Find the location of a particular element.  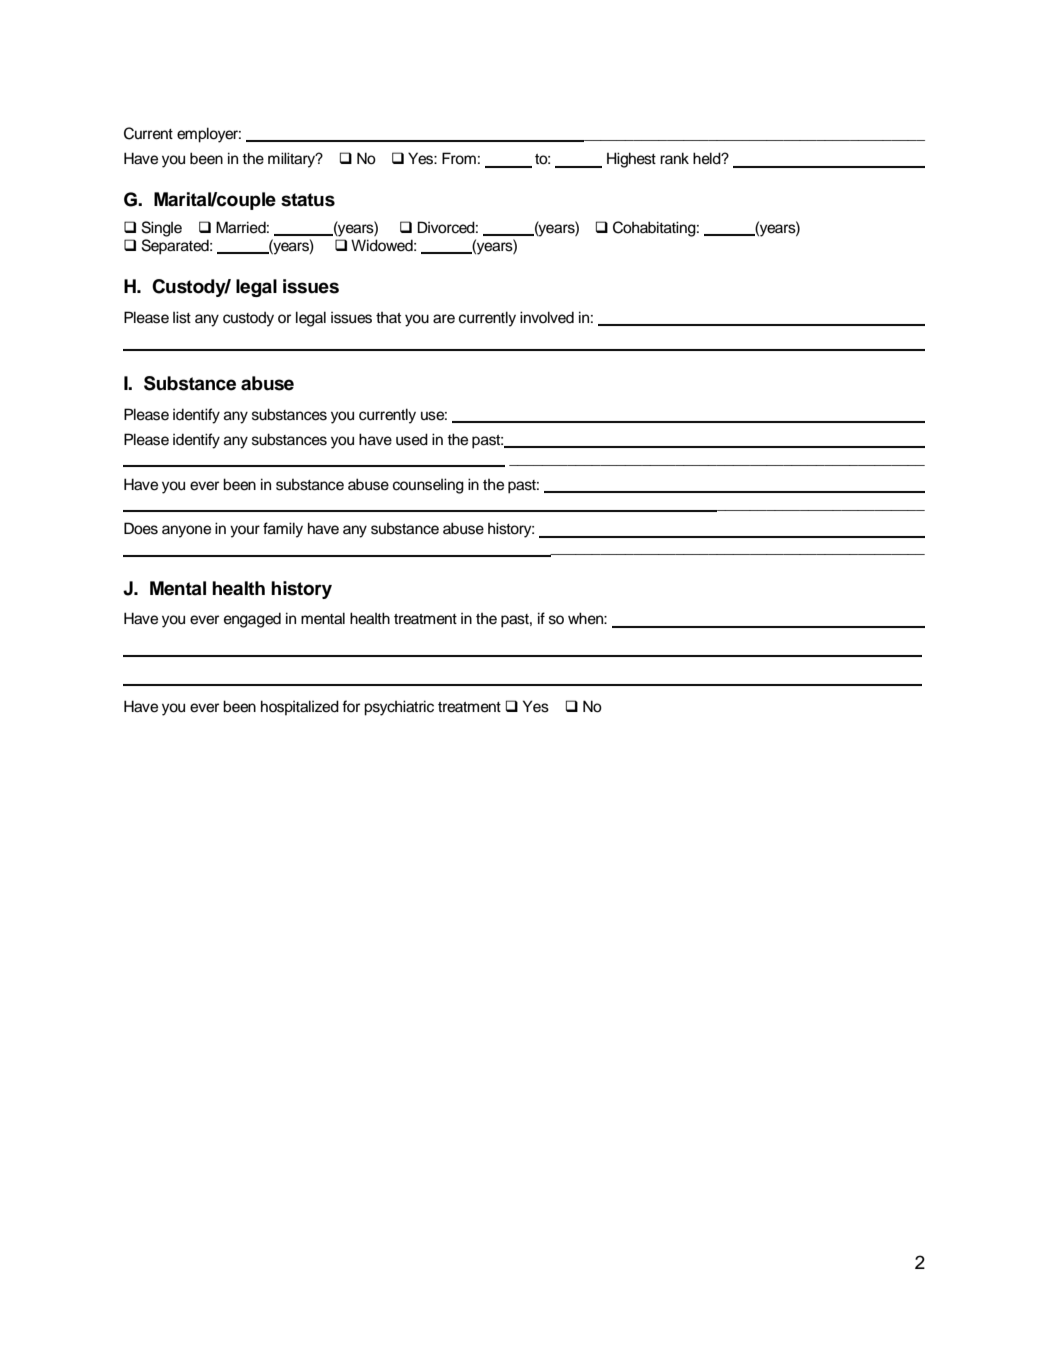

military is located at coordinates (293, 160).
